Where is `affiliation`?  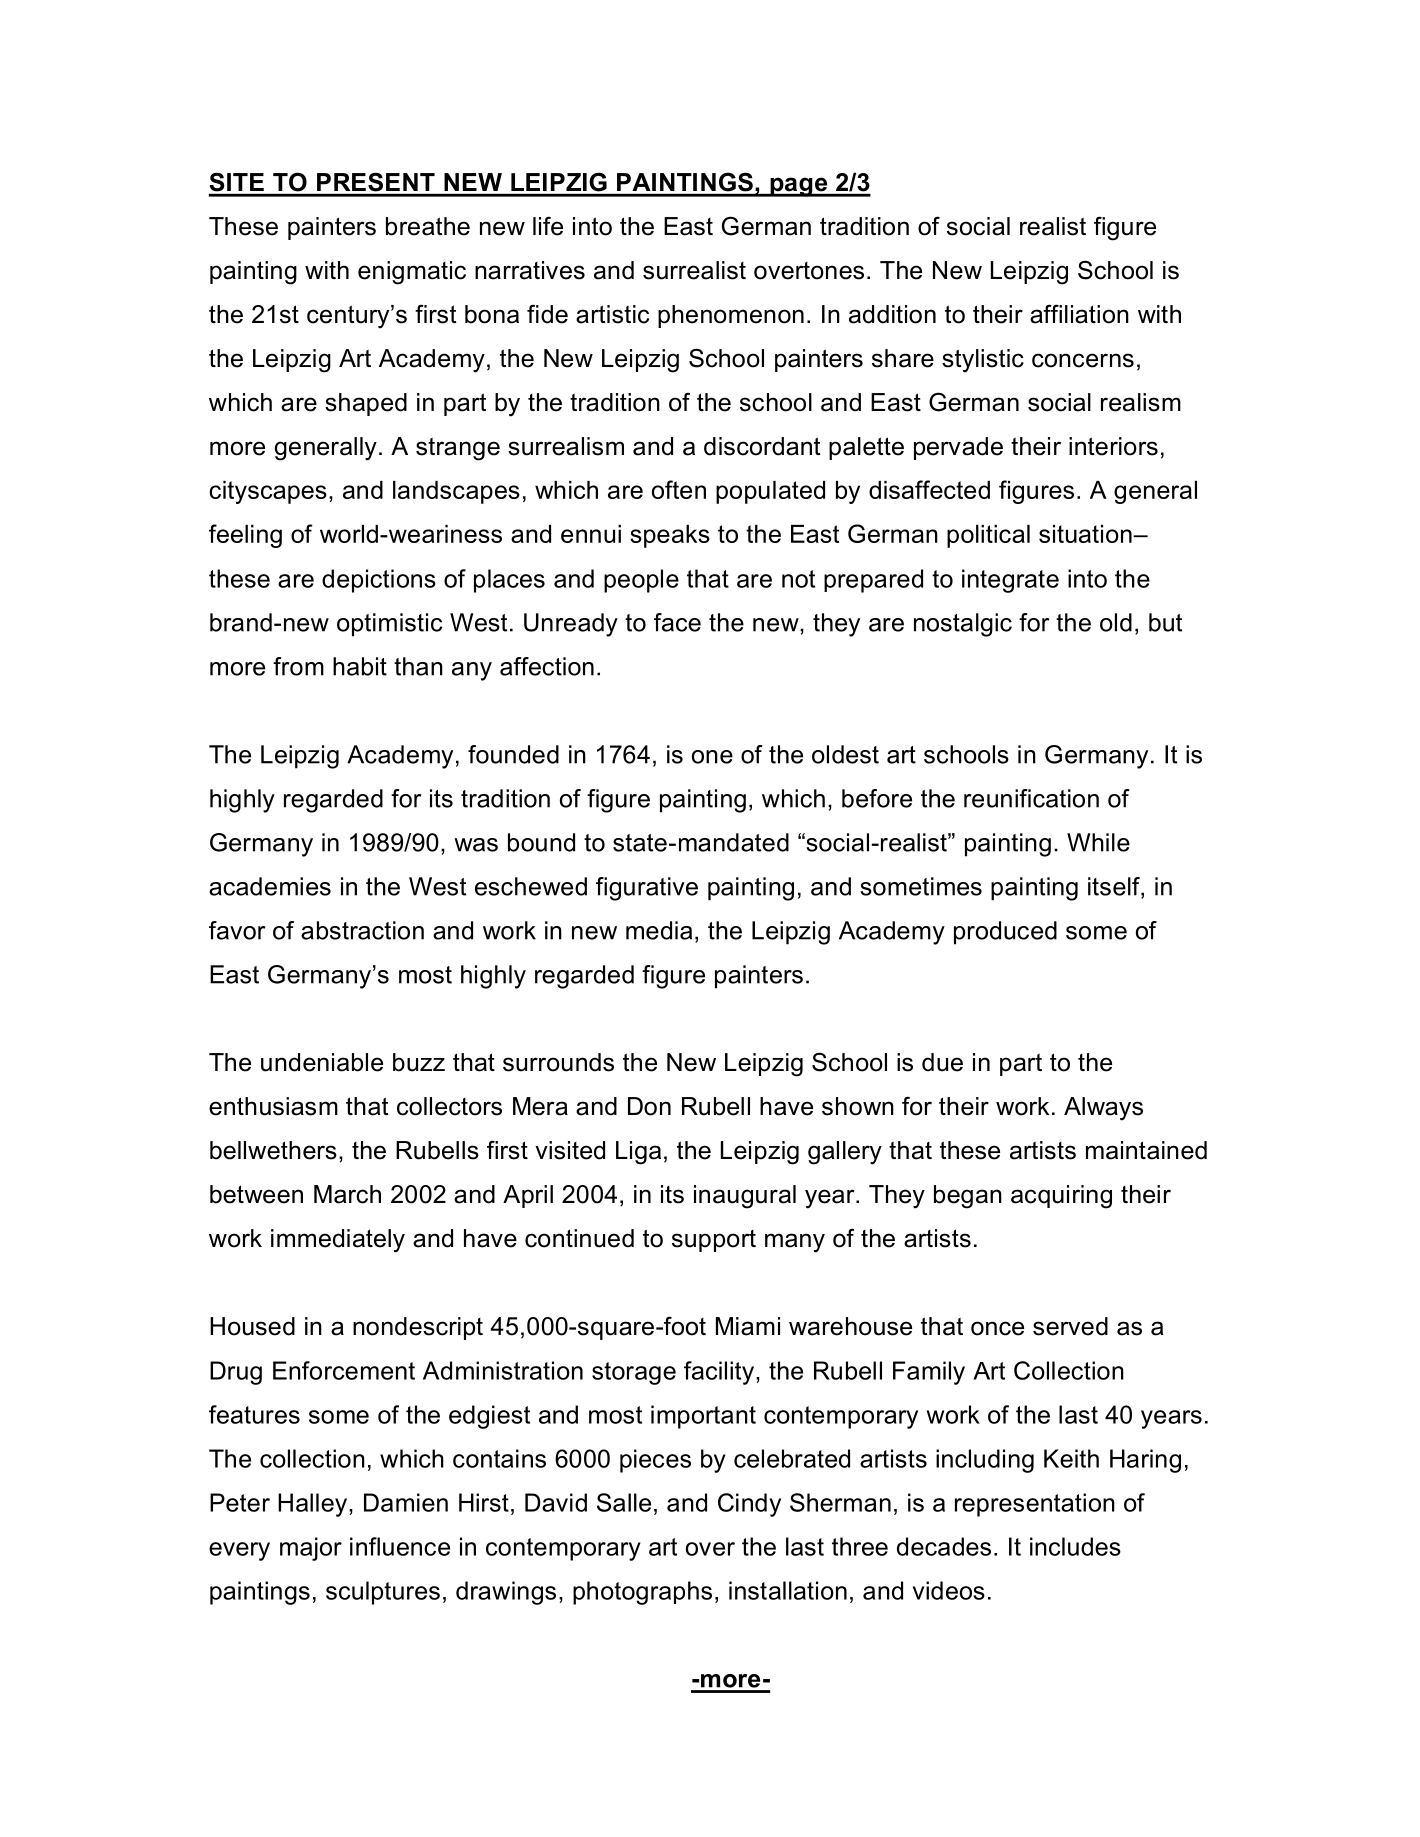 affiliation is located at coordinates (1079, 314).
